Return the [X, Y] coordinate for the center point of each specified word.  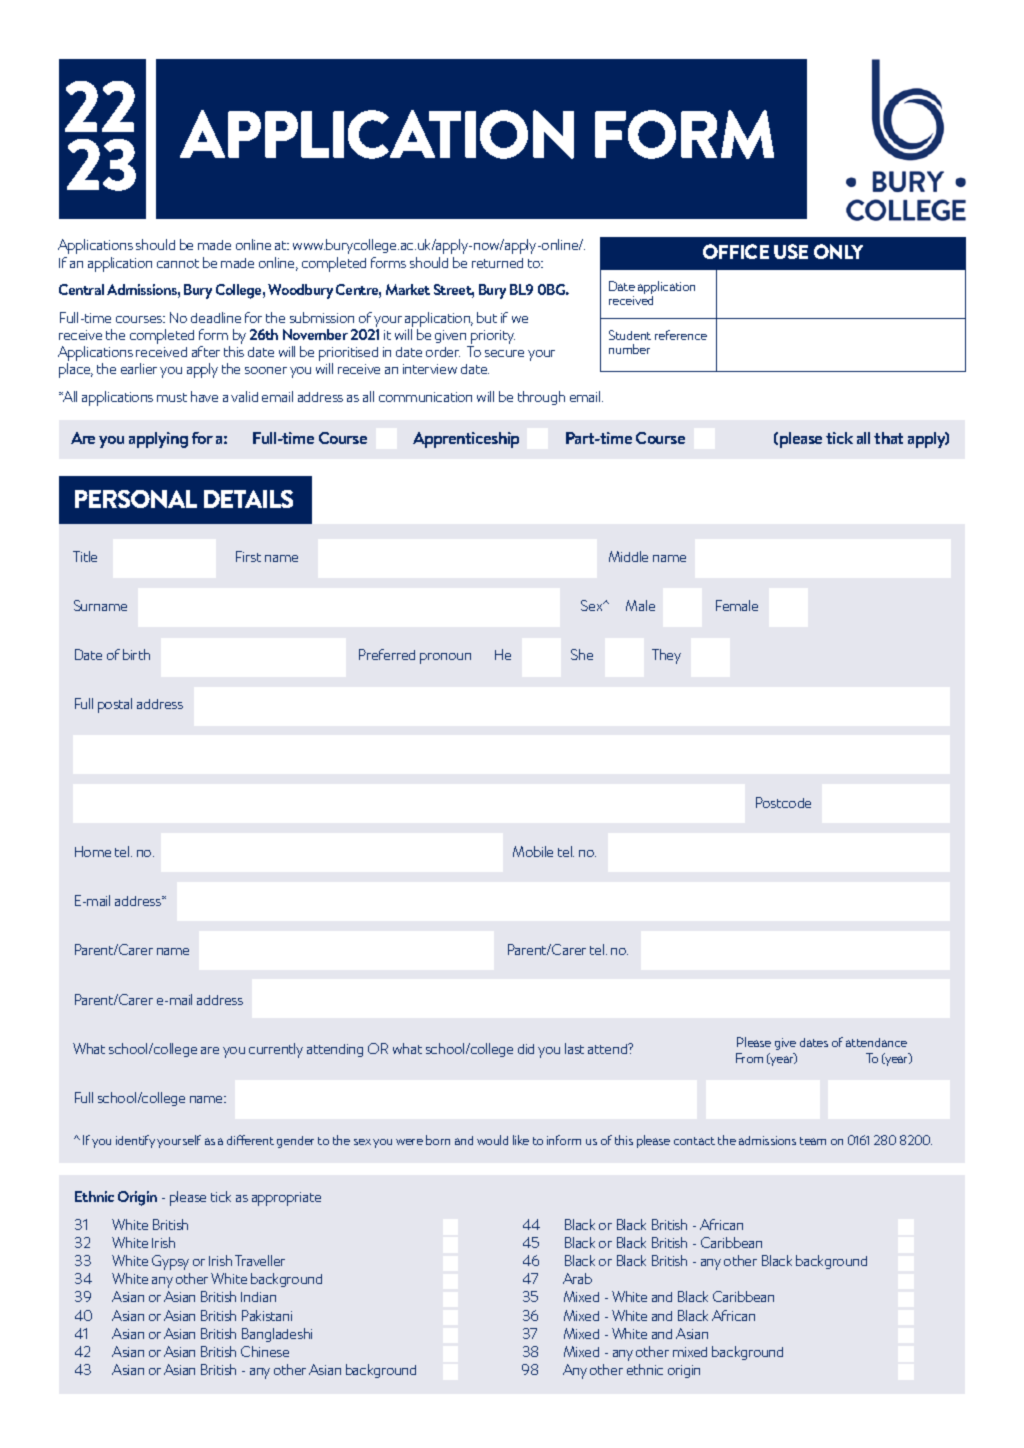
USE [791, 251]
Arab [577, 1278]
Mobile [533, 851]
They [666, 656]
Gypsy [170, 1262]
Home [93, 851]
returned [497, 263]
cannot [178, 263]
